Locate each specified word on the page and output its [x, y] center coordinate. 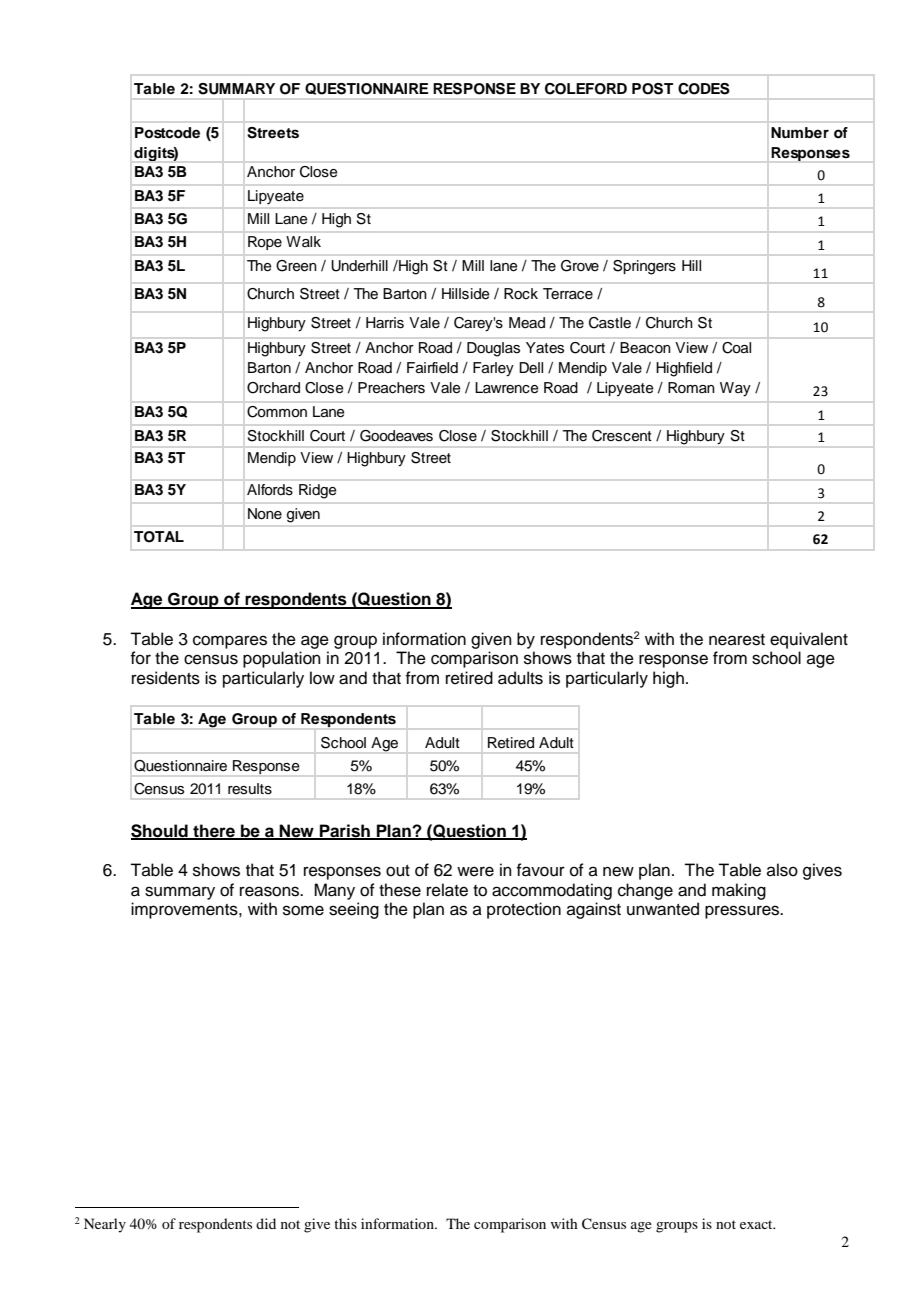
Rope [265, 243]
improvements [185, 910]
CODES [704, 89]
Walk [303, 241]
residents [166, 678]
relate [447, 890]
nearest [737, 640]
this [345, 1223]
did [266, 1223]
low [322, 678]
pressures [743, 912]
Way [735, 389]
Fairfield [432, 367]
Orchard [273, 388]
